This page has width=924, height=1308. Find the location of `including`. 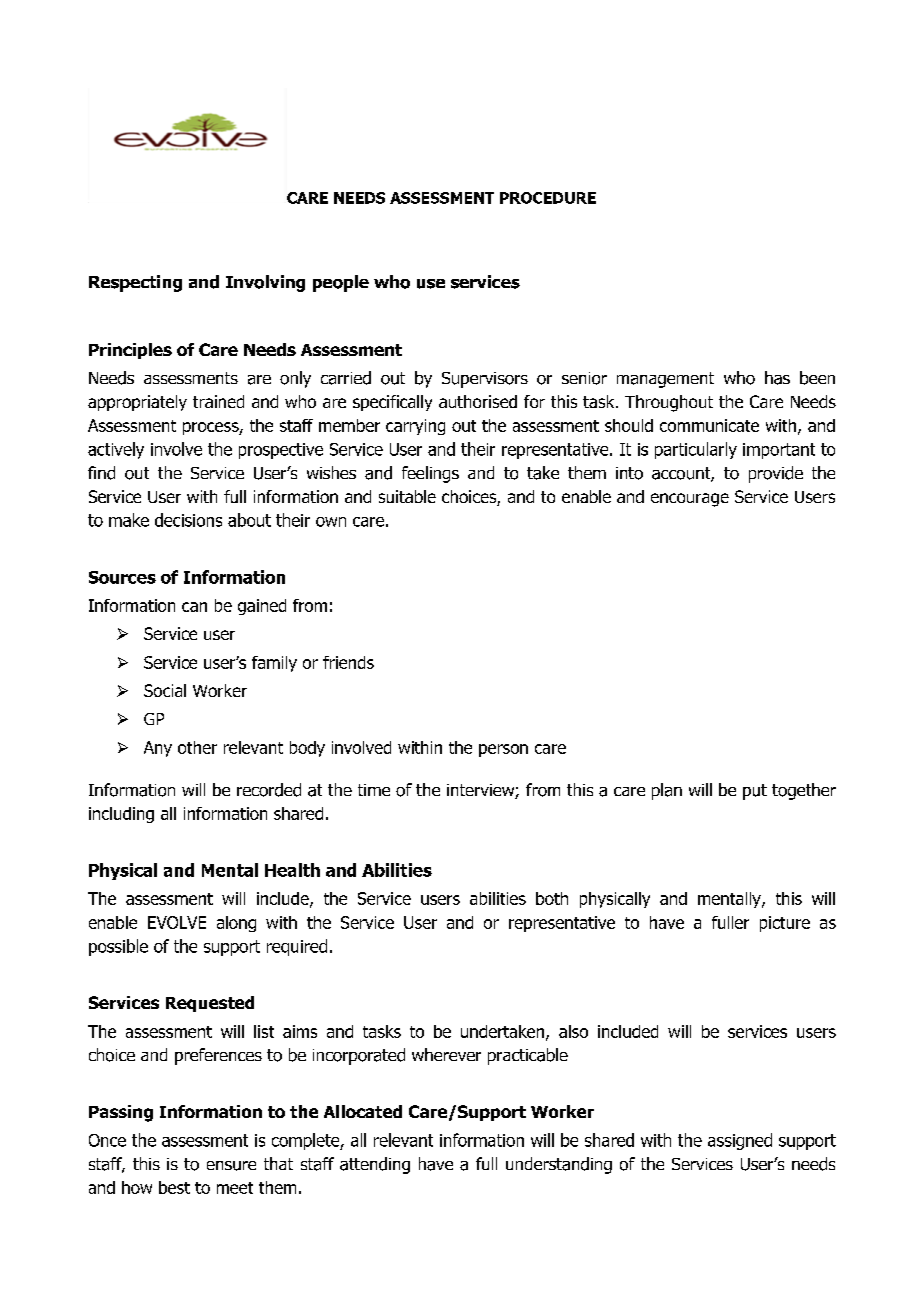

including is located at coordinates (121, 815).
